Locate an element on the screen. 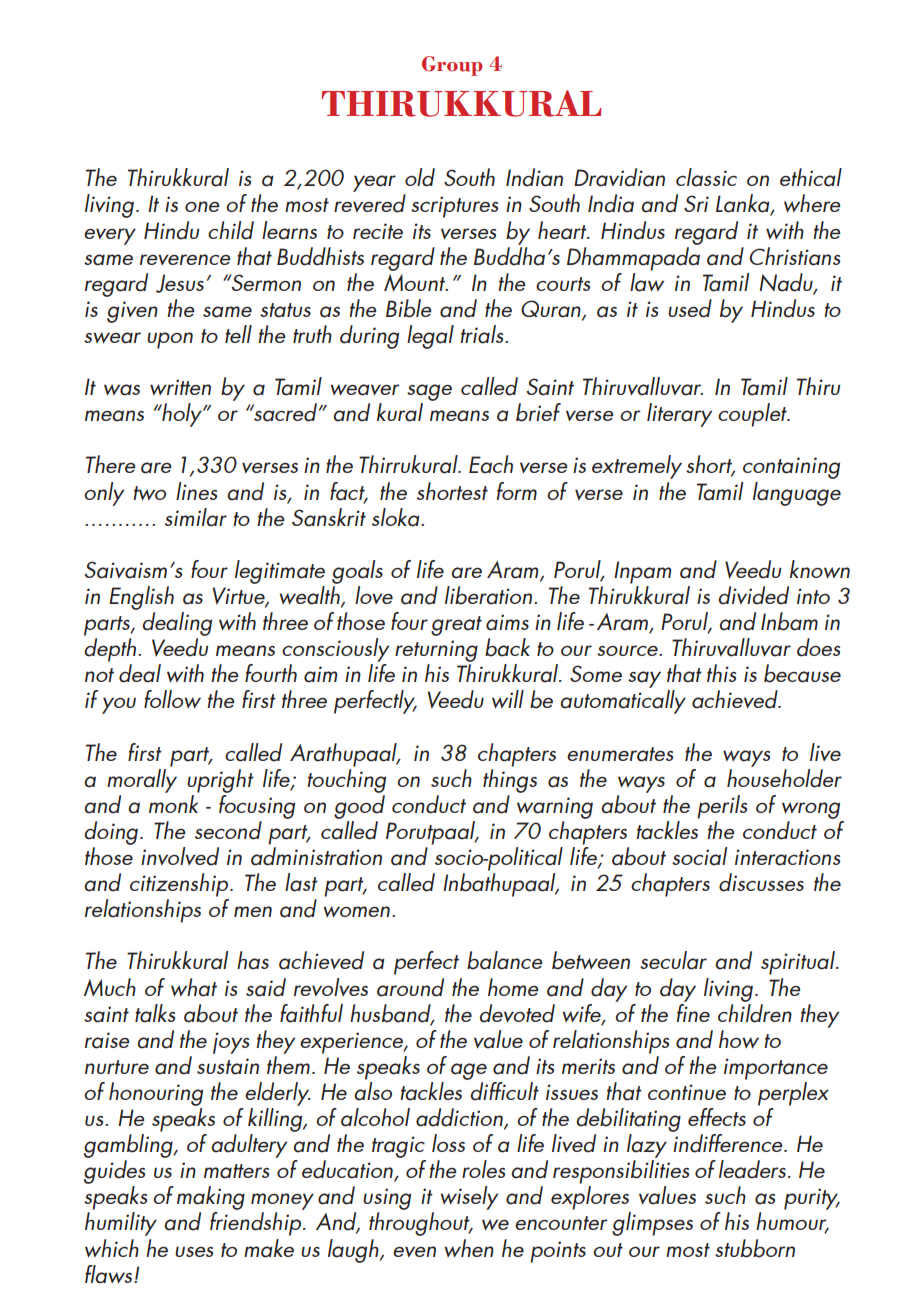 The height and width of the screenshot is (1308, 924). Group is located at coordinates (452, 66).
